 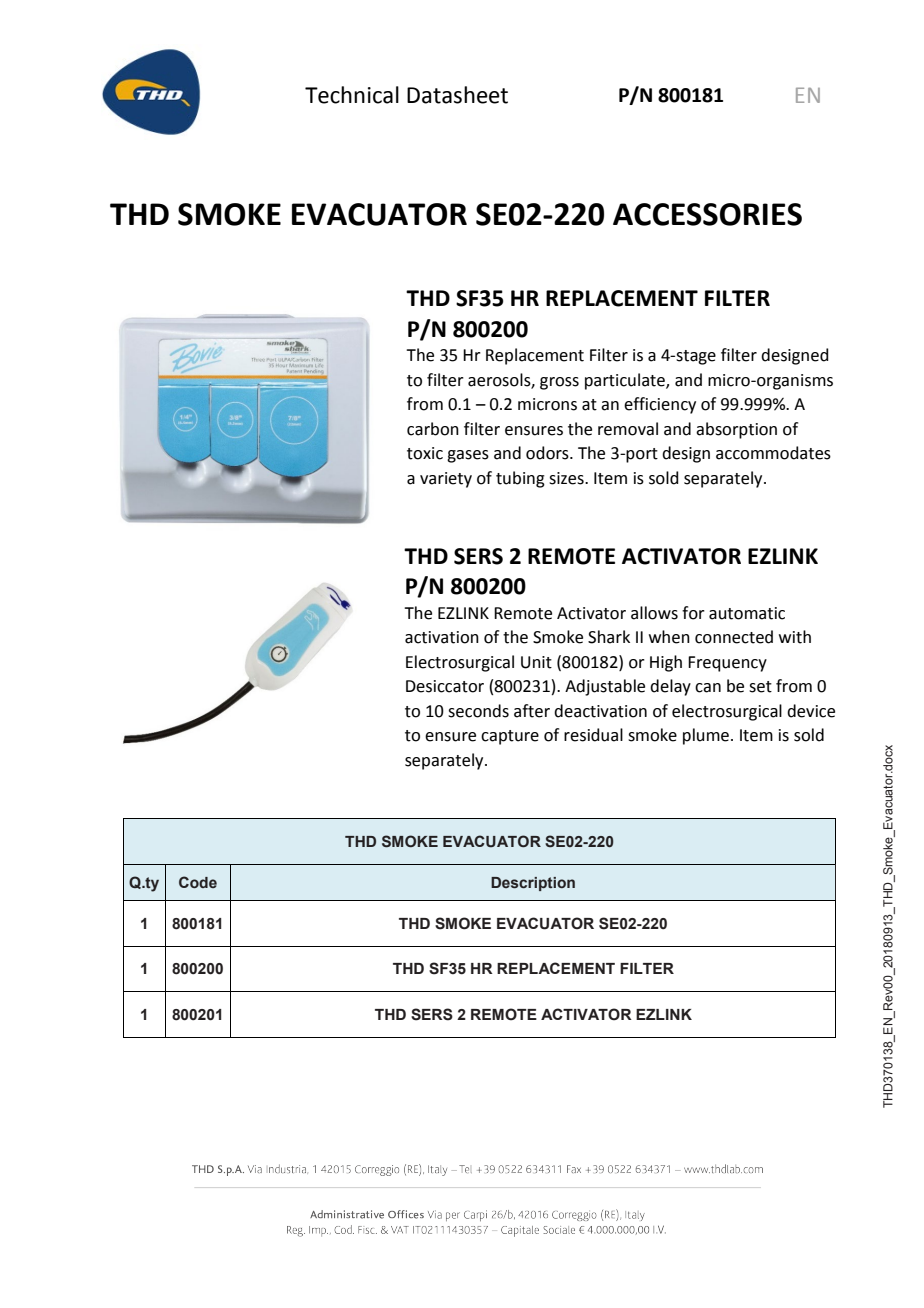 What do you see at coordinates (548, 453) in the screenshot?
I see `odors` at bounding box center [548, 453].
